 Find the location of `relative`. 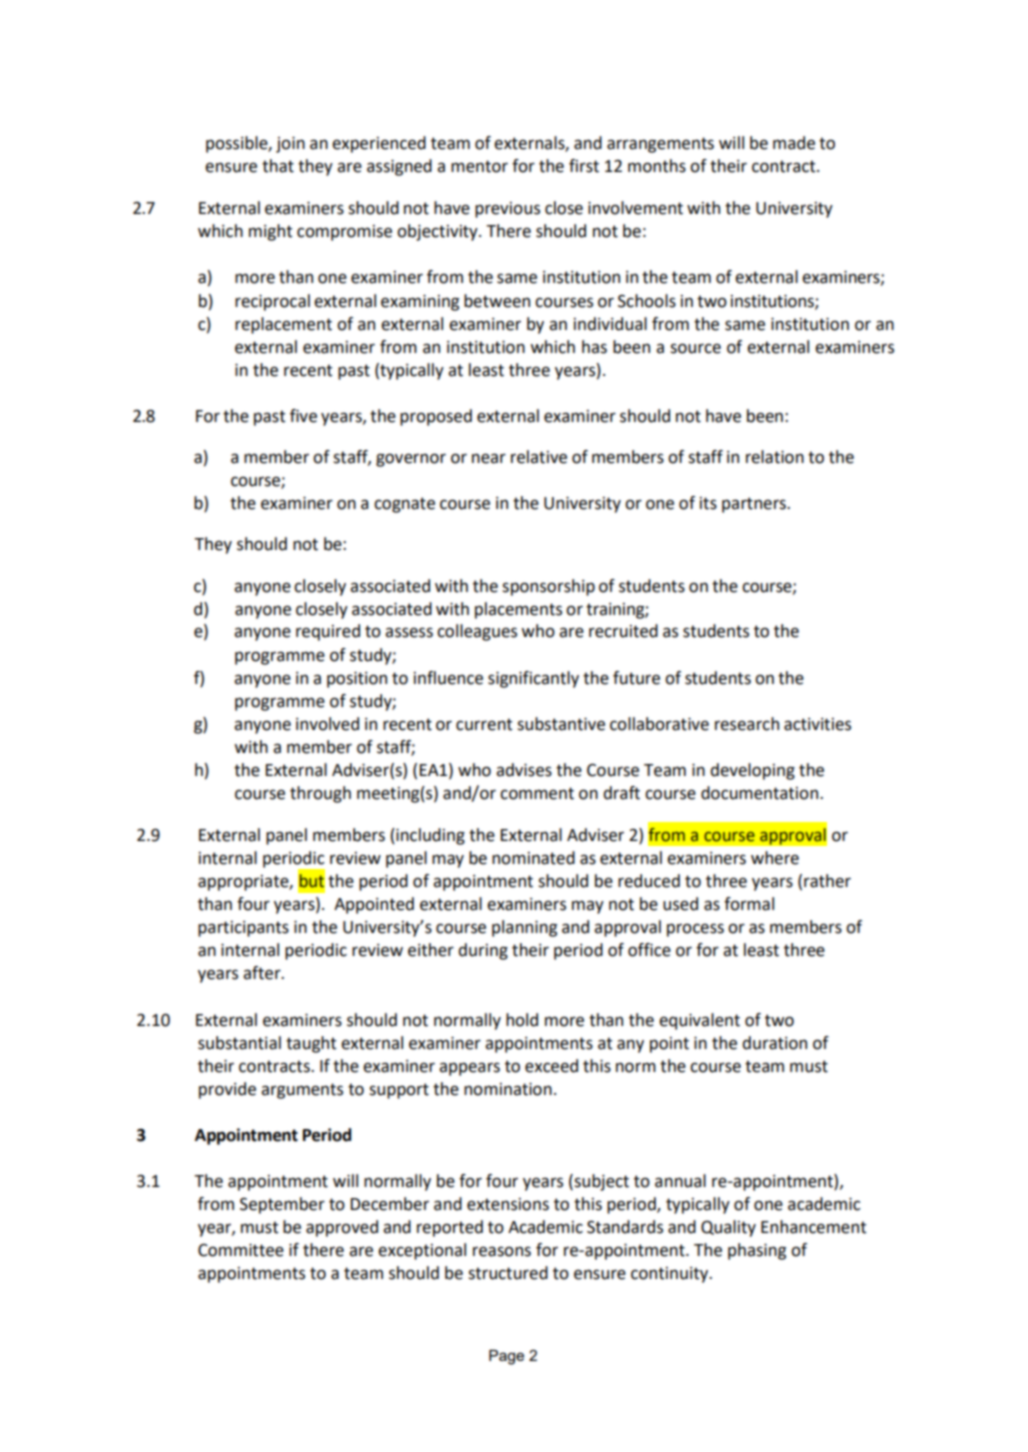

relative is located at coordinates (539, 457).
